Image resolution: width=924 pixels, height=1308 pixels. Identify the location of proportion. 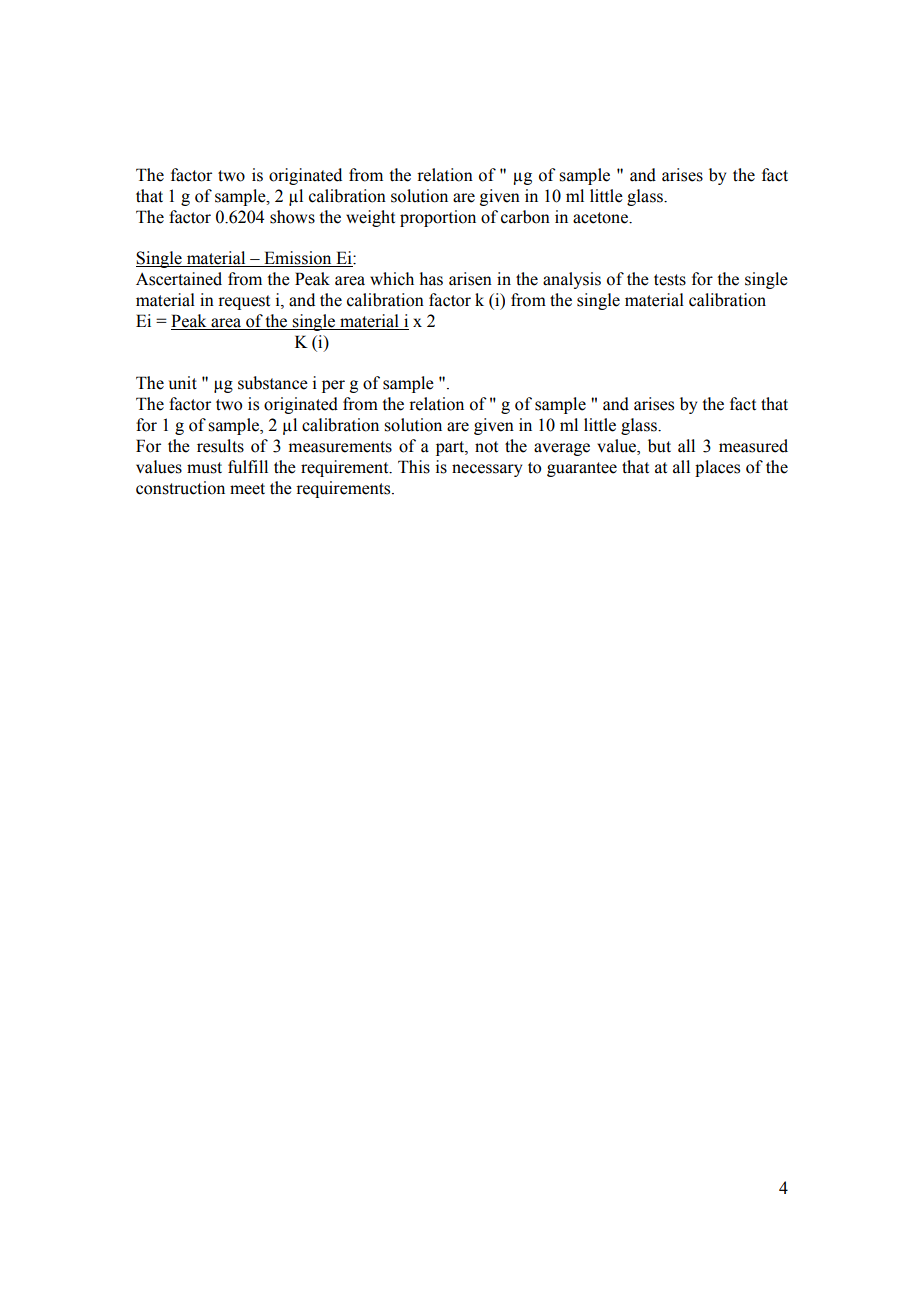
(438, 218).
